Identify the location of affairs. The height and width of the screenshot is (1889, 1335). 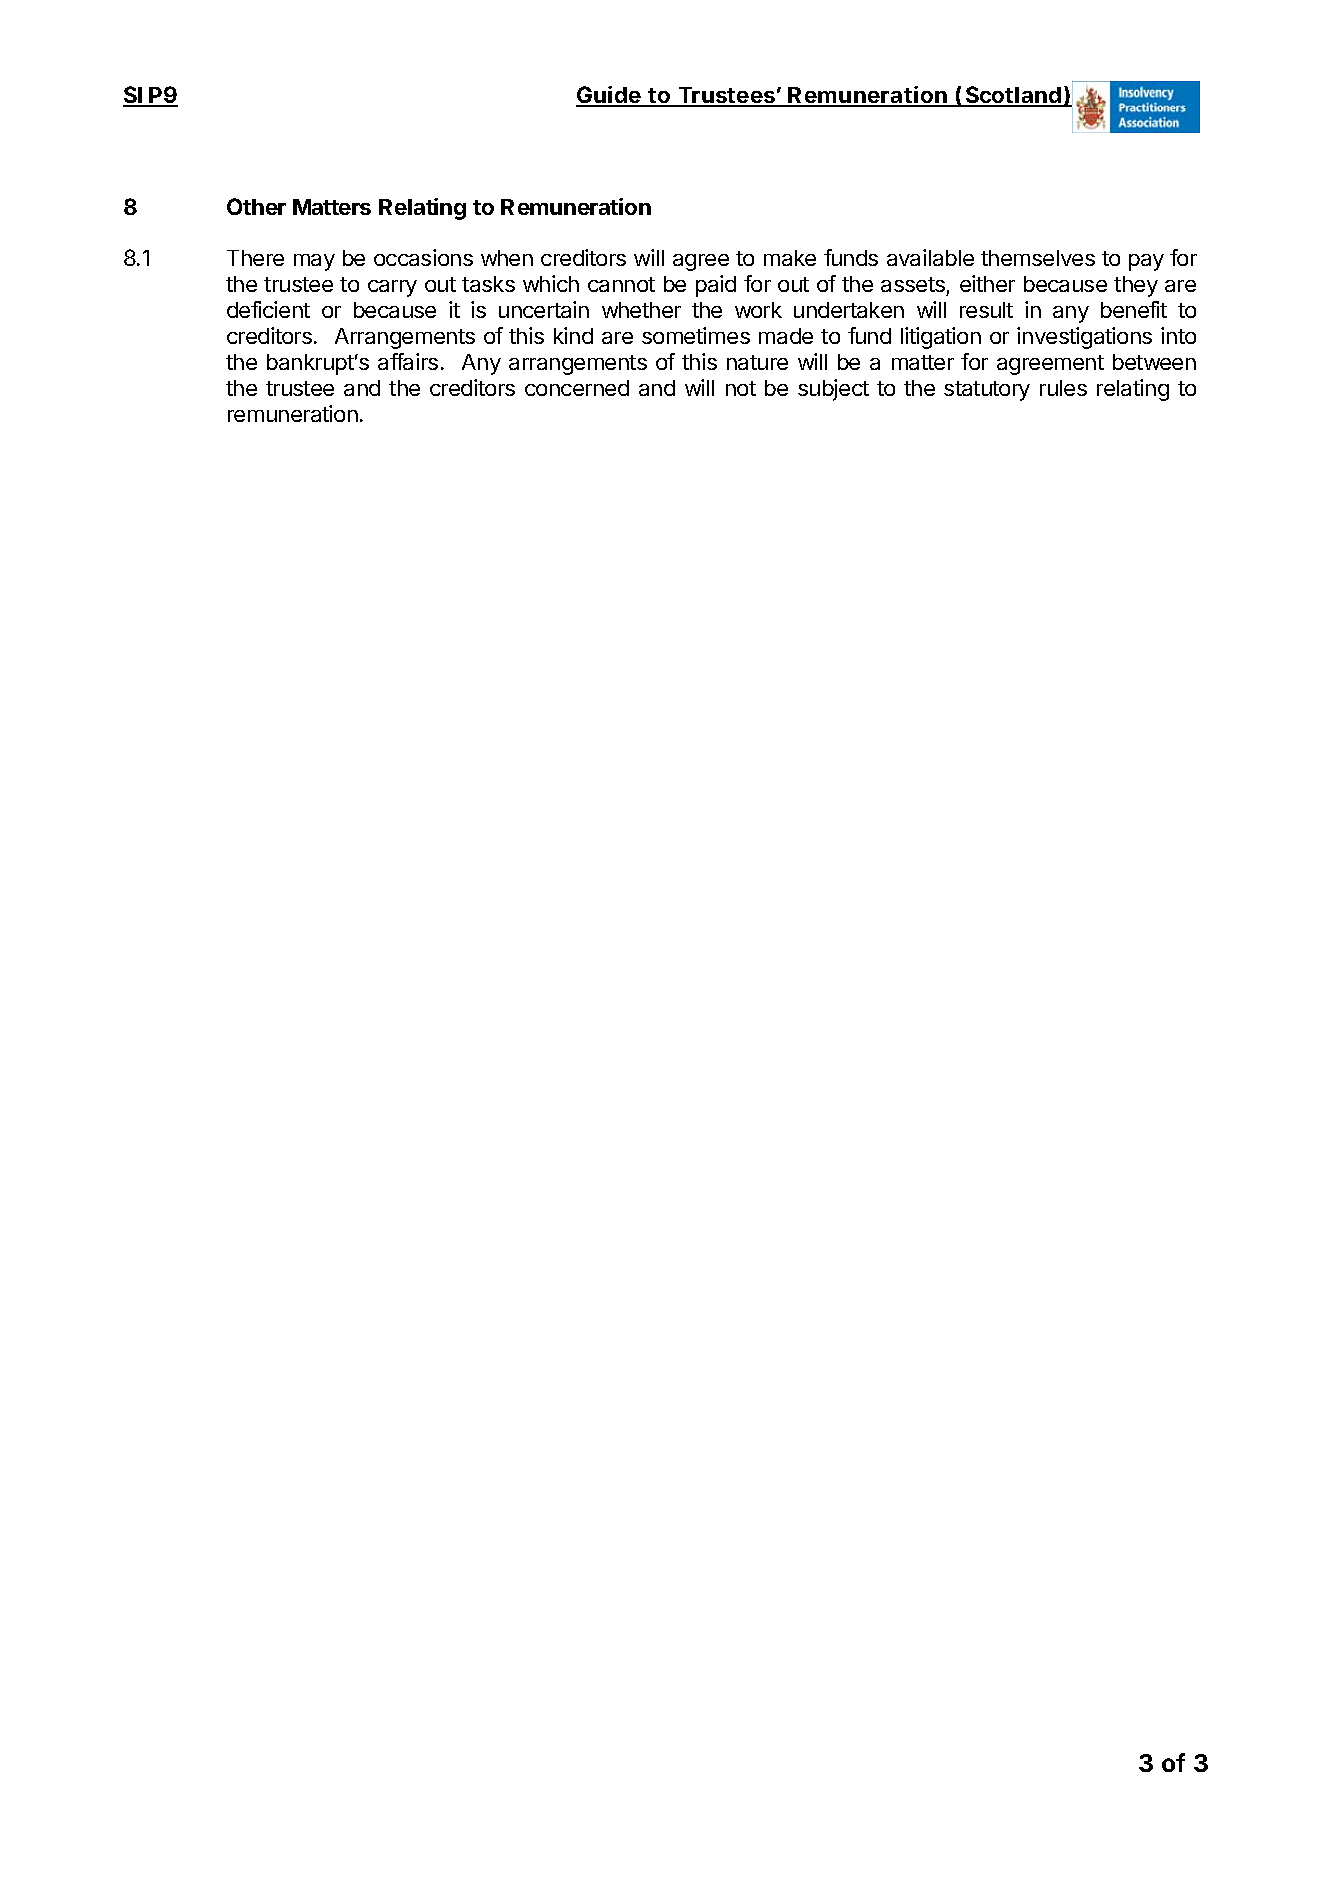
(408, 361).
